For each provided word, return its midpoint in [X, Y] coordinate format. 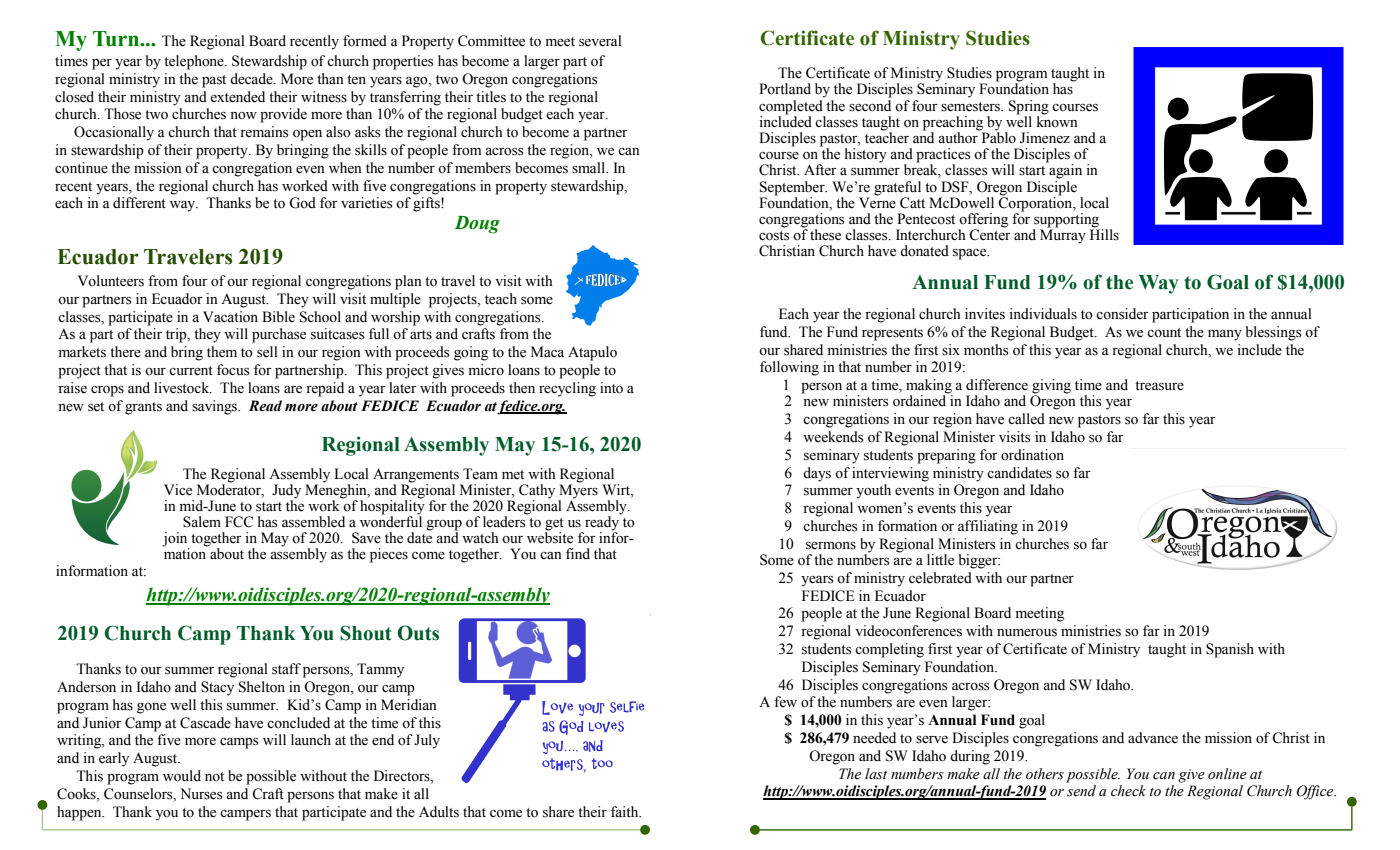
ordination [1032, 455]
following [789, 368]
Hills [1104, 234]
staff [286, 669]
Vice [178, 490]
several [600, 41]
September [793, 188]
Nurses [201, 794]
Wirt [617, 489]
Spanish [1230, 650]
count [1164, 332]
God [302, 203]
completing [889, 650]
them [222, 352]
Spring [1029, 107]
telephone [195, 62]
